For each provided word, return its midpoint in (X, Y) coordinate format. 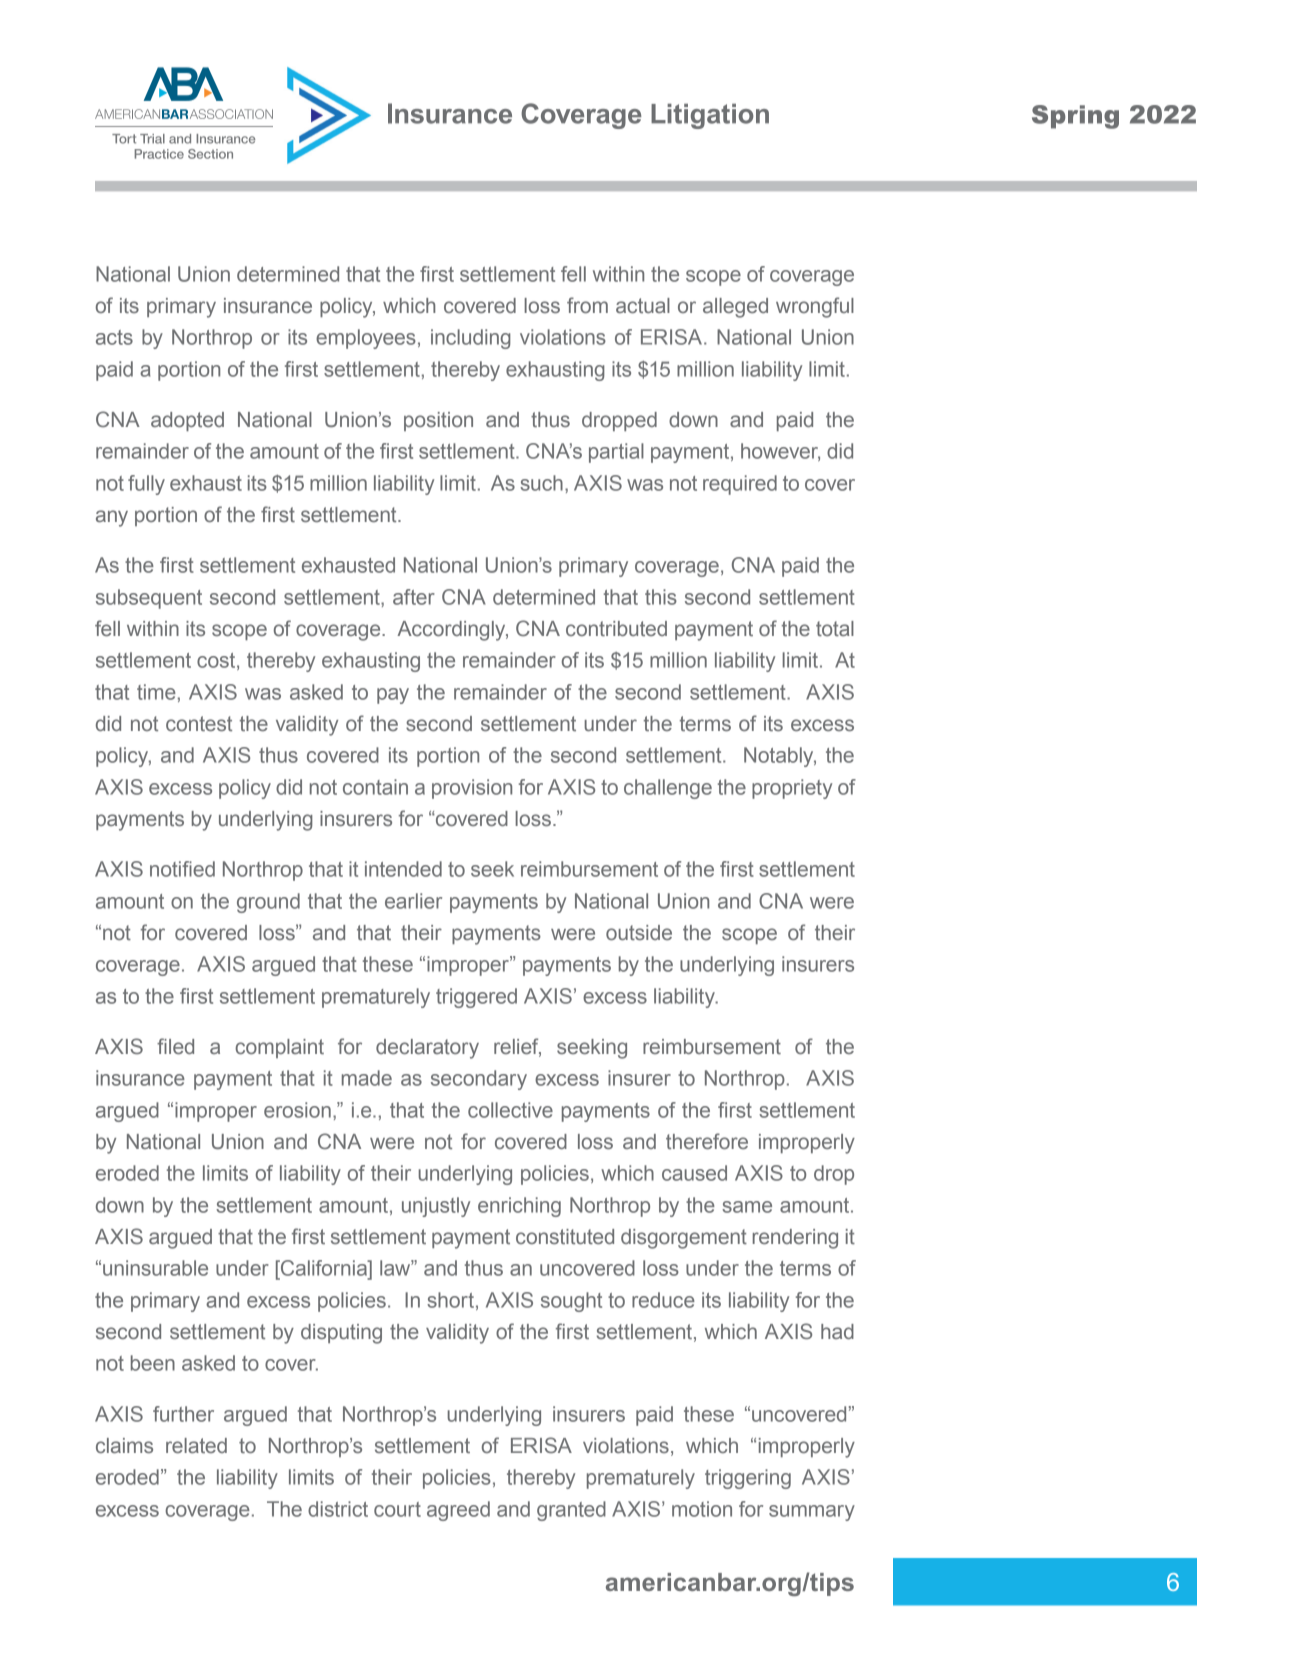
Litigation (710, 116)
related (196, 1445)
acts (114, 337)
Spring (1075, 117)
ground (268, 903)
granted (571, 1511)
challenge (668, 789)
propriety (792, 789)
